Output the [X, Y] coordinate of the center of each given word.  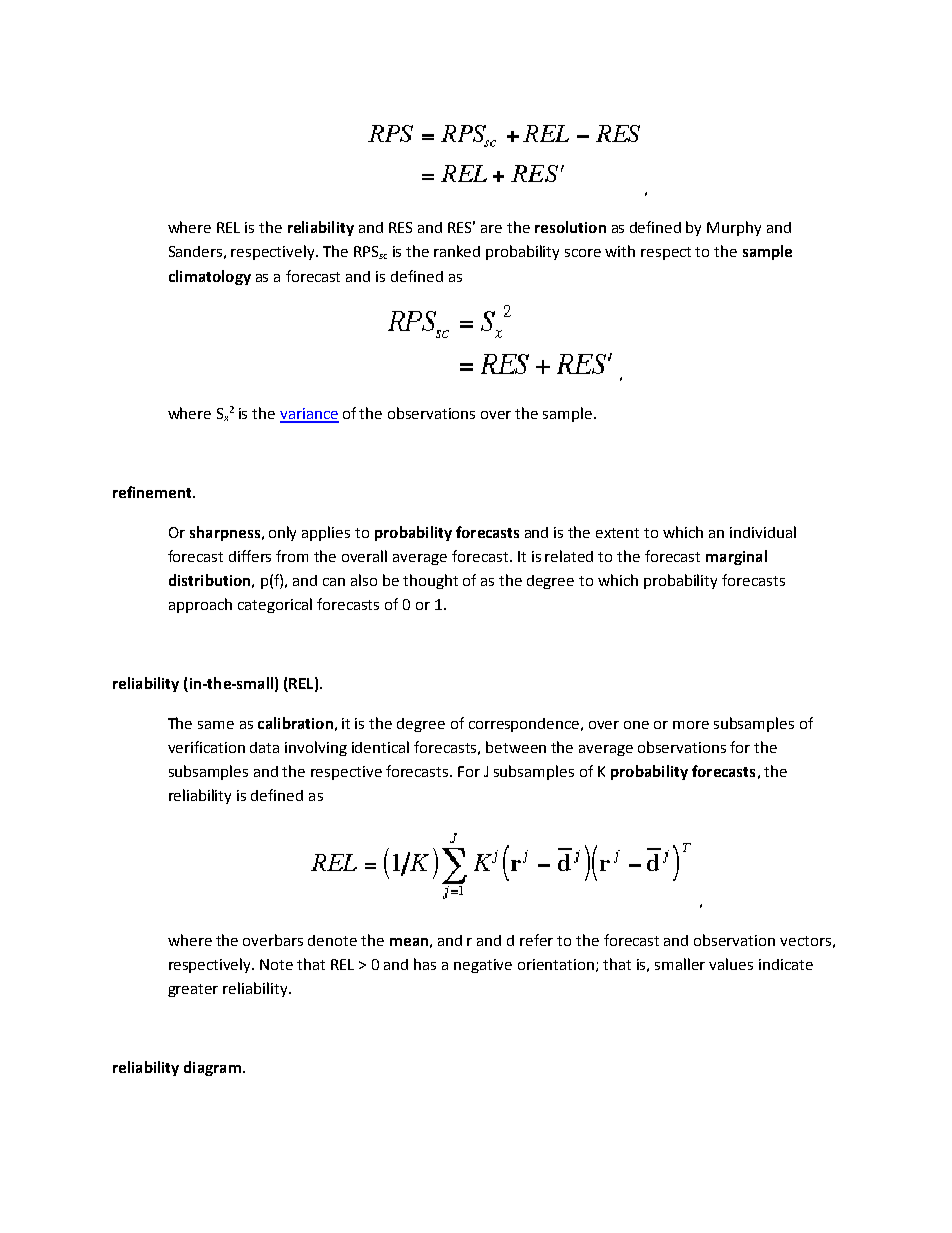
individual [763, 532]
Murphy [734, 228]
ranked [457, 251]
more [691, 725]
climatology [210, 277]
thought [430, 581]
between [516, 747]
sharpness [225, 533]
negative [483, 966]
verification [206, 747]
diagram [212, 1068]
